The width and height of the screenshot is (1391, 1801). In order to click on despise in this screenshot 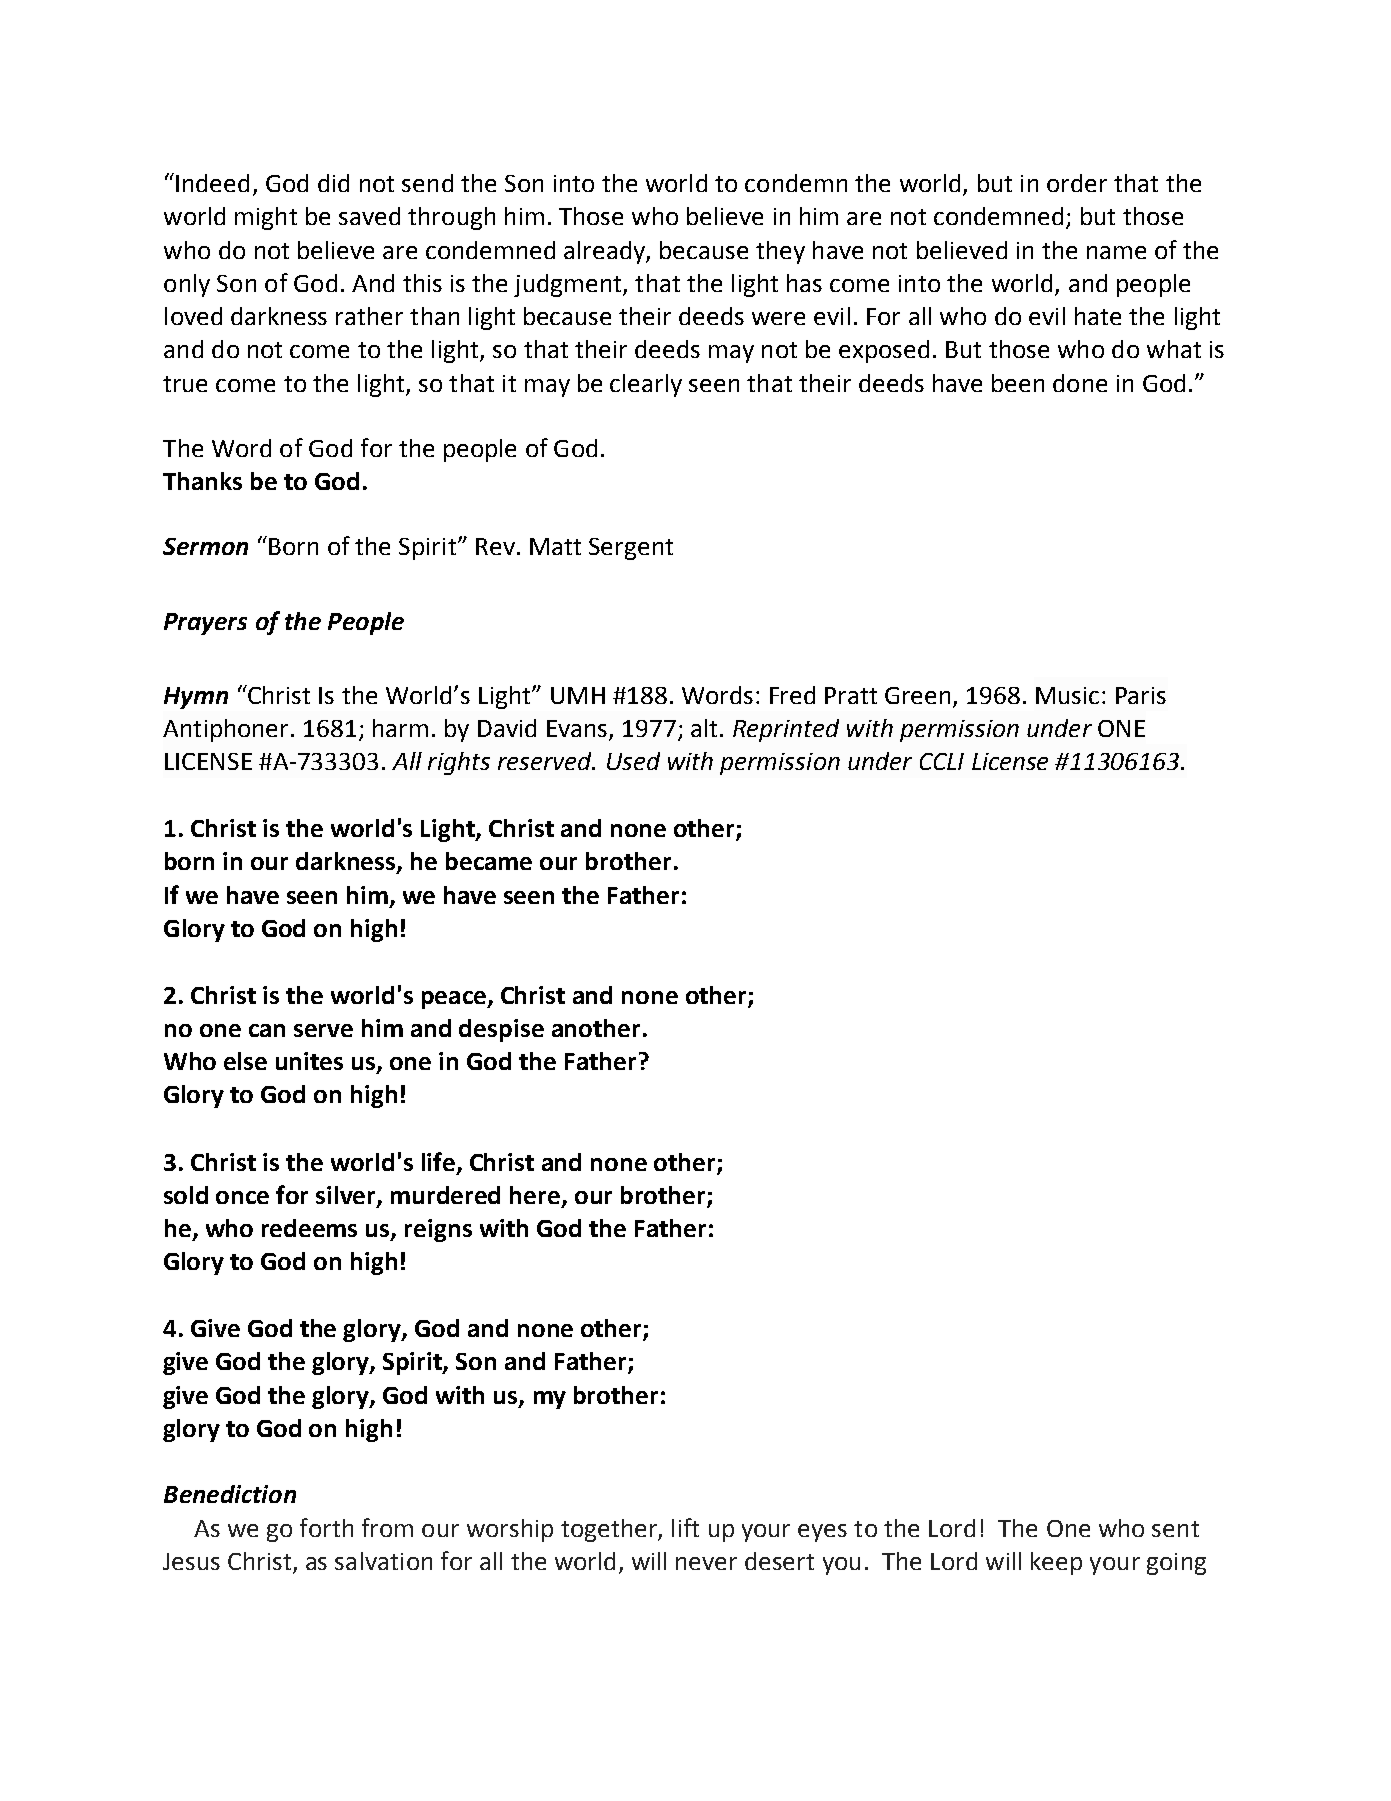, I will do `click(501, 1030)`.
